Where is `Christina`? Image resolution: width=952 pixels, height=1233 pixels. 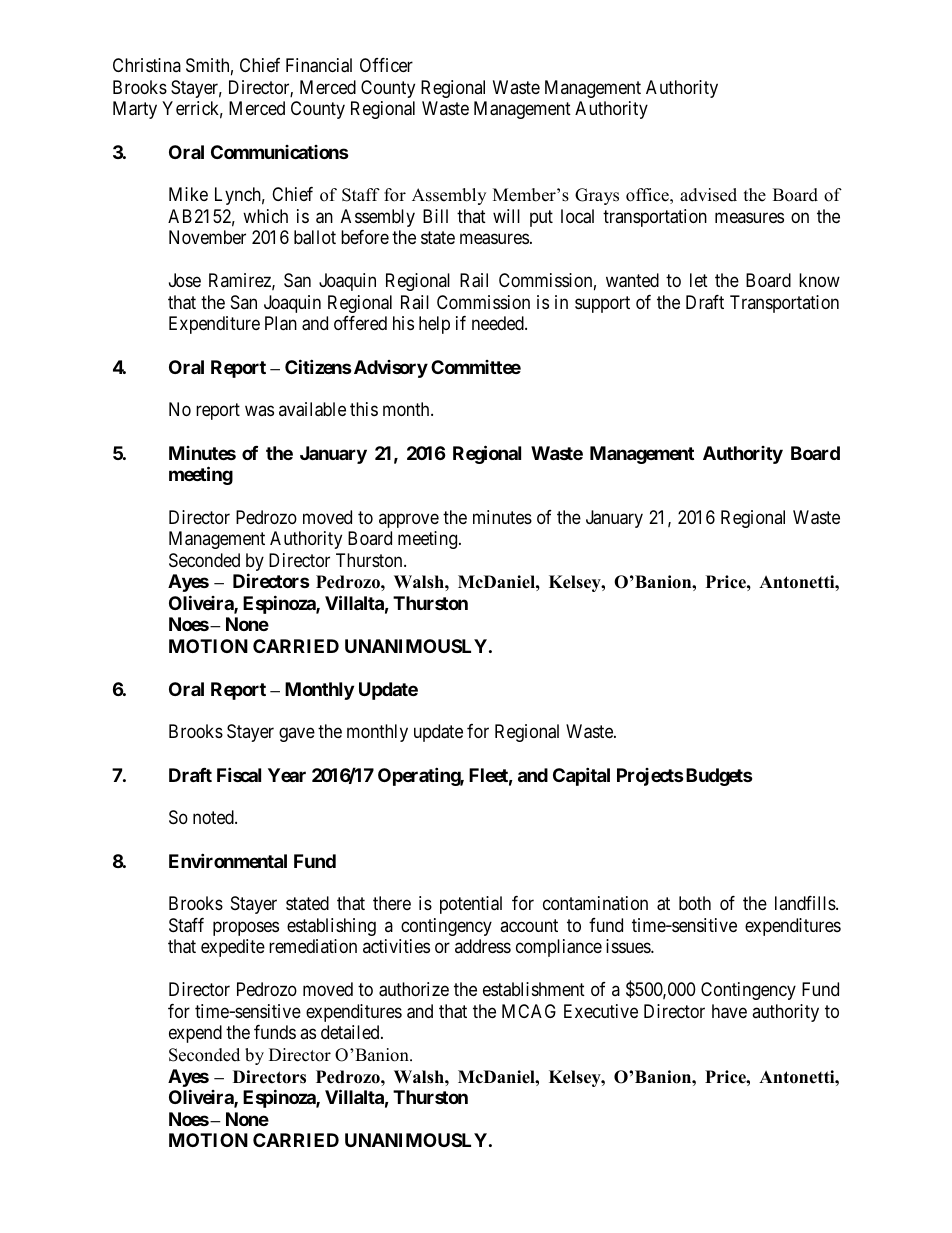
Christina is located at coordinates (147, 65).
